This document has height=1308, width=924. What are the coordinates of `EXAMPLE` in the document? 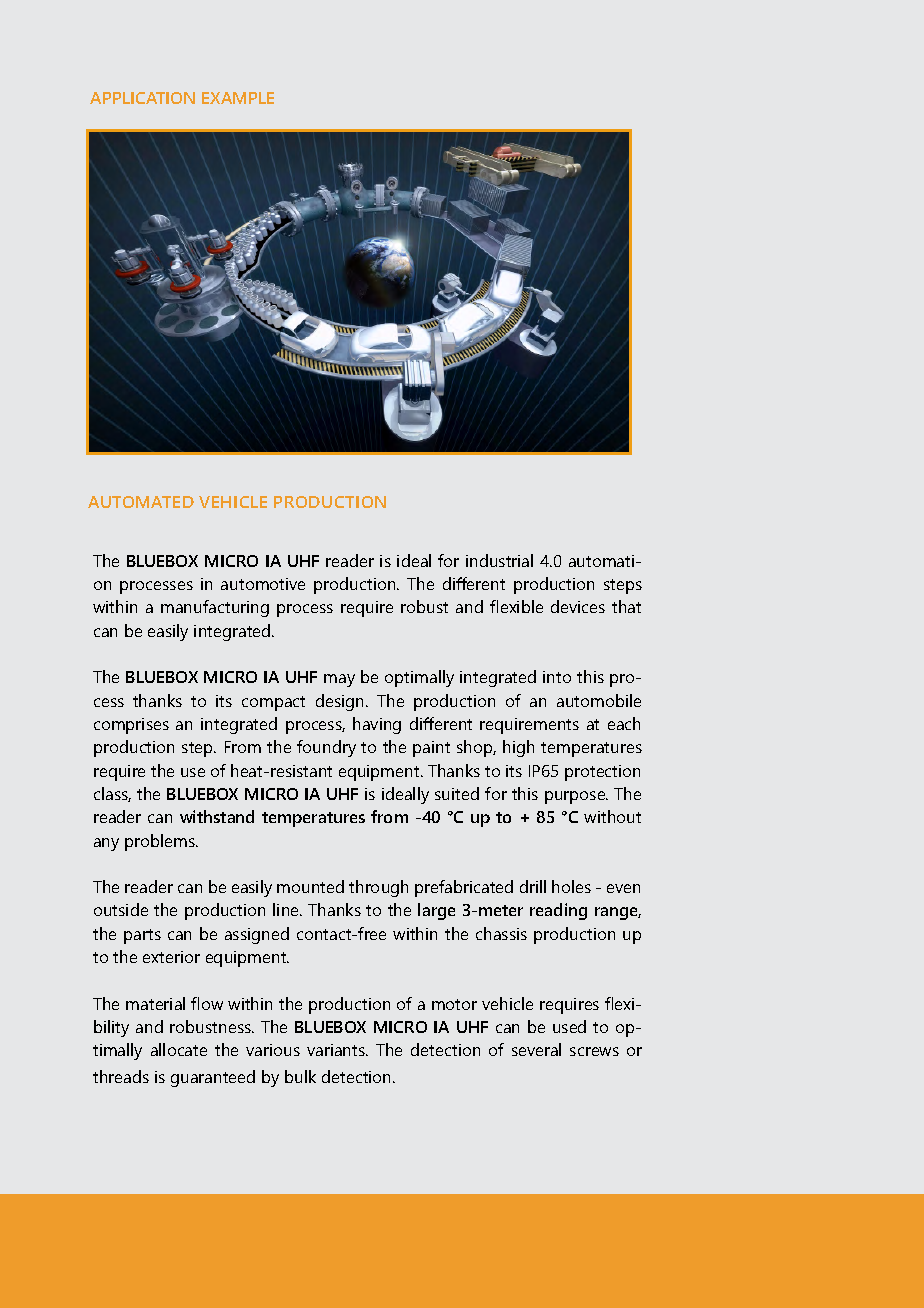 It's located at (238, 98).
